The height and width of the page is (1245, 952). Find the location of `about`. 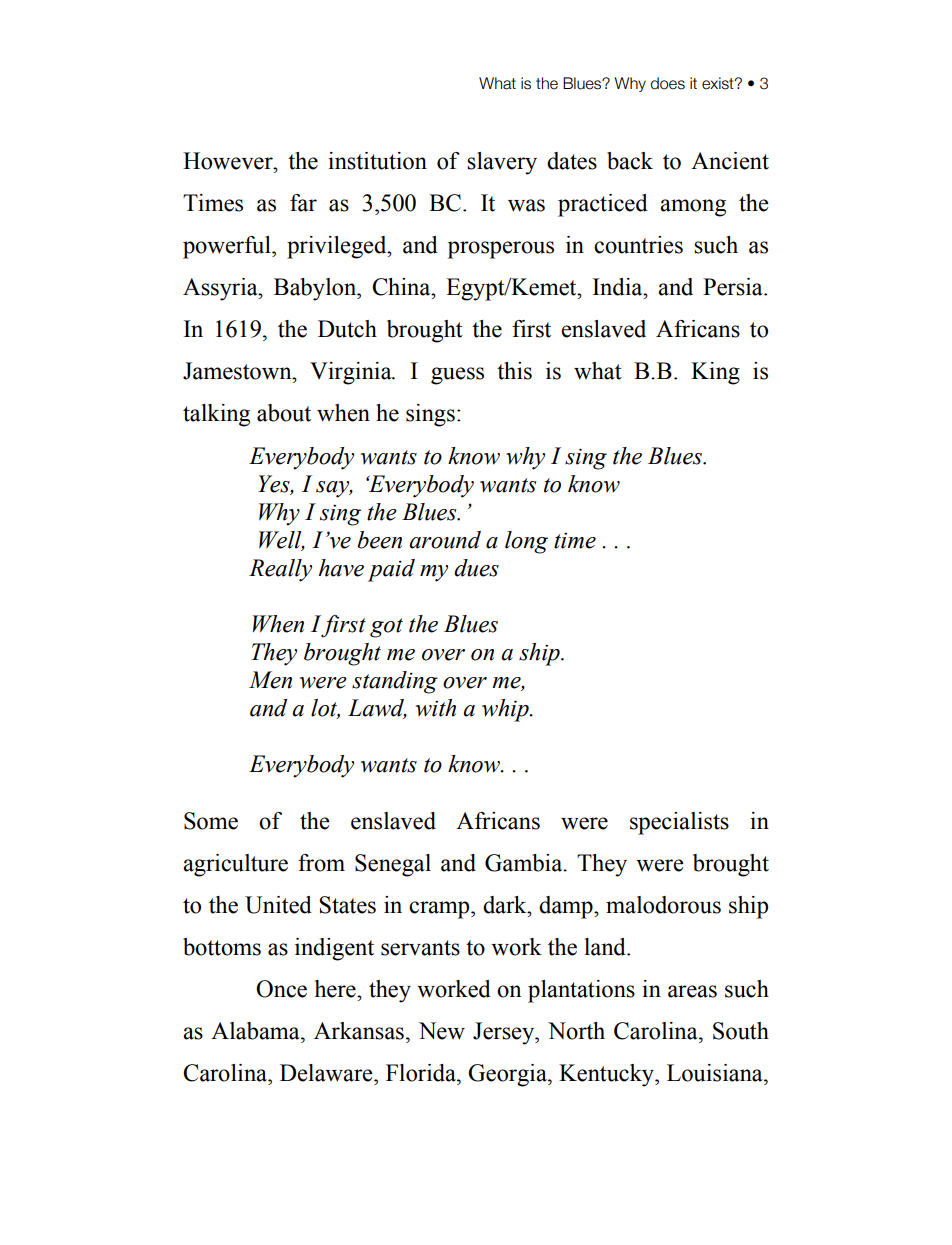

about is located at coordinates (284, 413).
